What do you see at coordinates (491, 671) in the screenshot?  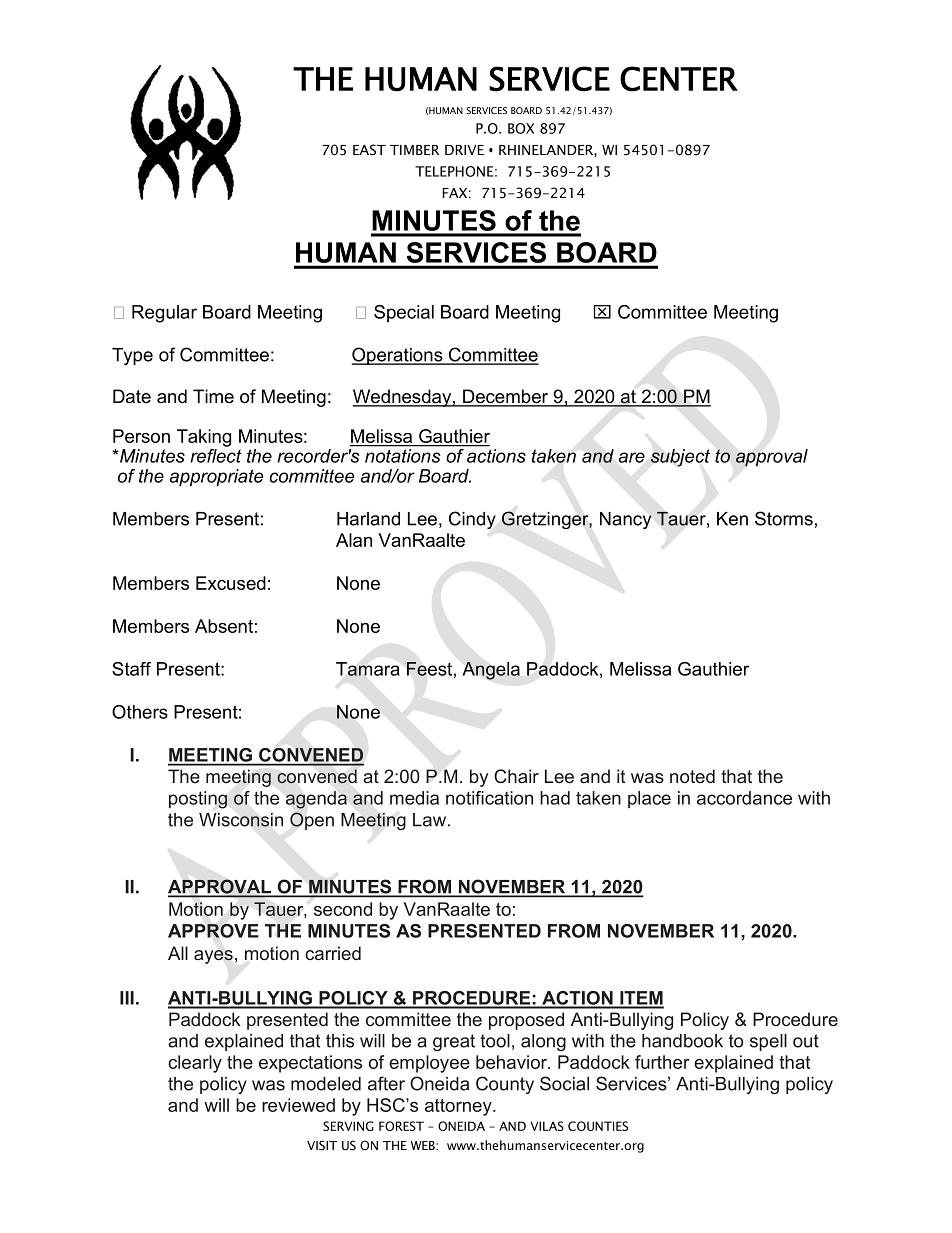 I see `Angela` at bounding box center [491, 671].
